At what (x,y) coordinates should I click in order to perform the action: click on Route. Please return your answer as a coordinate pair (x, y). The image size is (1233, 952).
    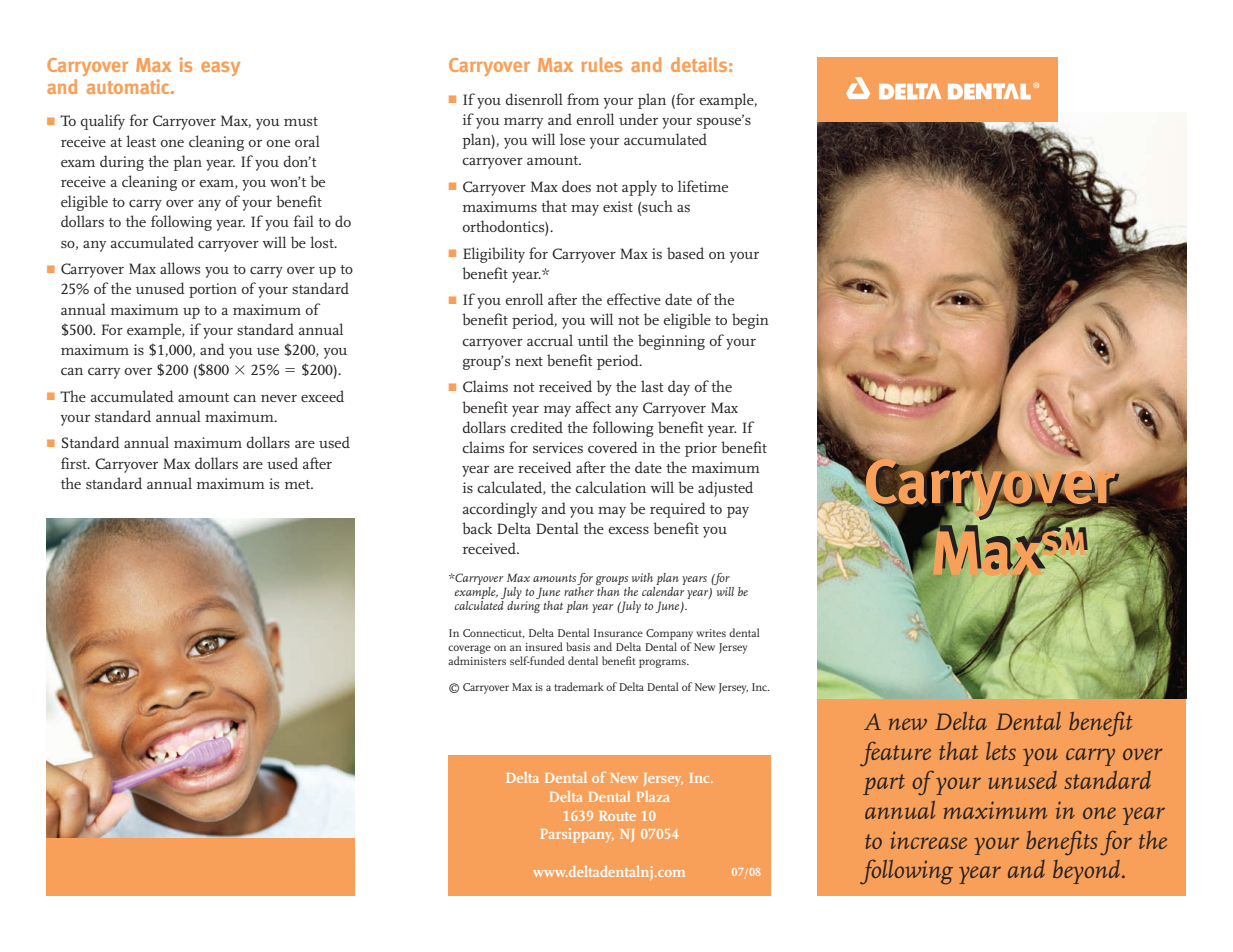
    Looking at the image, I should click on (617, 816).
